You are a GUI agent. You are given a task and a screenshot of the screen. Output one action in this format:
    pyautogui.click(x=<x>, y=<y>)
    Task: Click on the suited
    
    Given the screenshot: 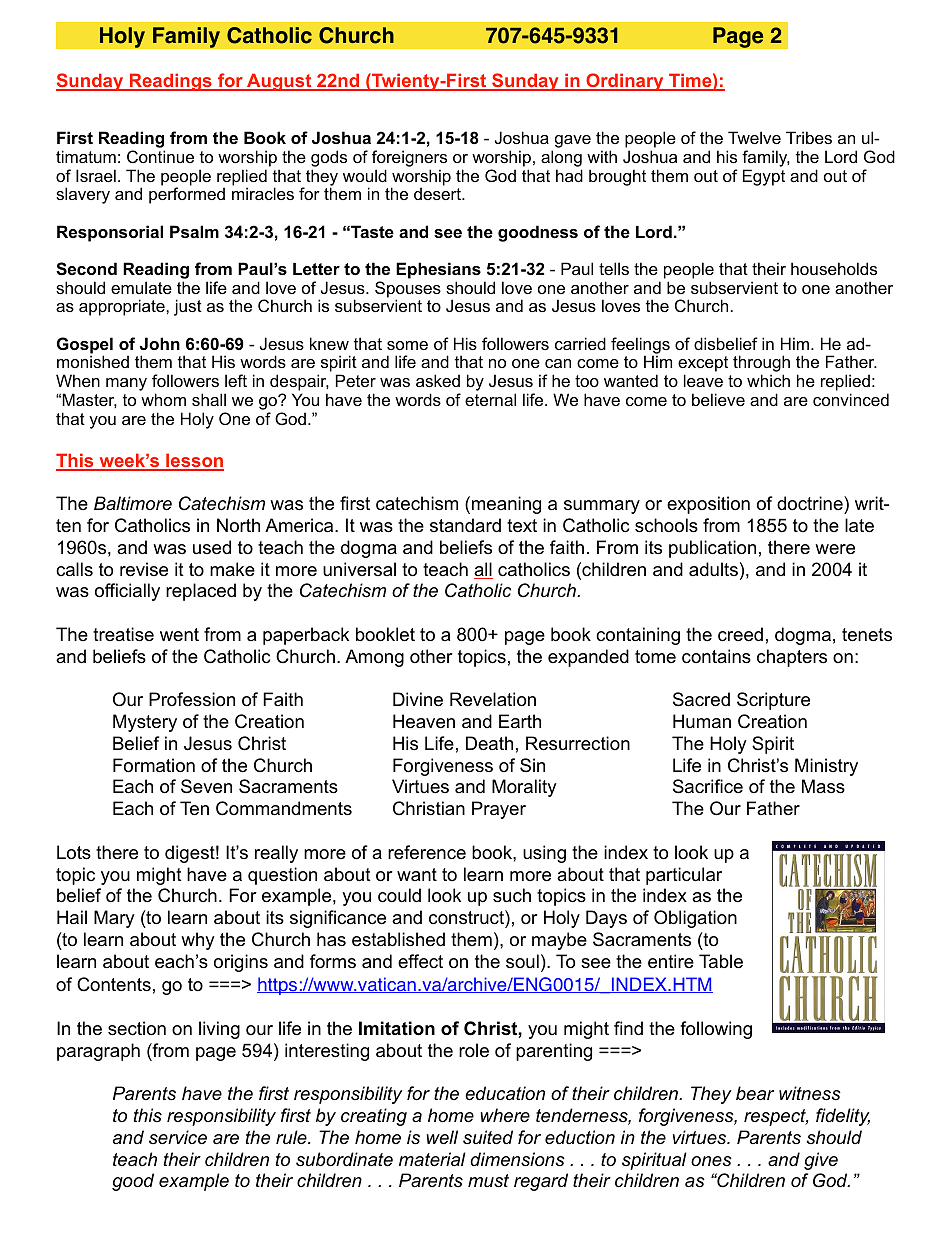 What is the action you would take?
    pyautogui.click(x=488, y=1137)
